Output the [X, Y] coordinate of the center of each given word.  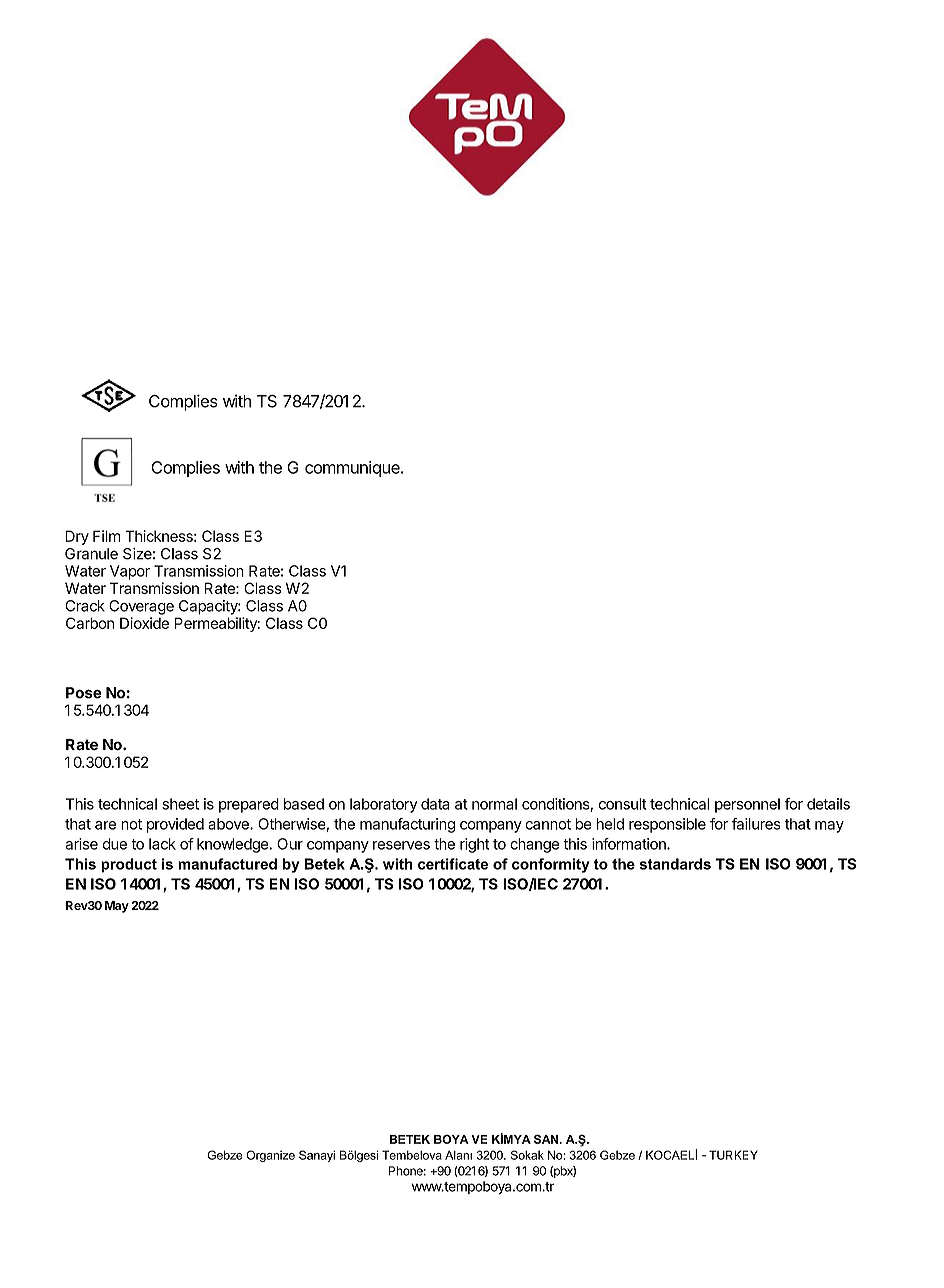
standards [675, 864]
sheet [180, 804]
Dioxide [144, 623]
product [129, 865]
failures [756, 824]
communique [353, 469]
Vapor [130, 572]
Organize [270, 1156]
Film [106, 536]
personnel [747, 805]
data [435, 804]
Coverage [141, 607]
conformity [551, 865]
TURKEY [733, 1155]
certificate [453, 864]
